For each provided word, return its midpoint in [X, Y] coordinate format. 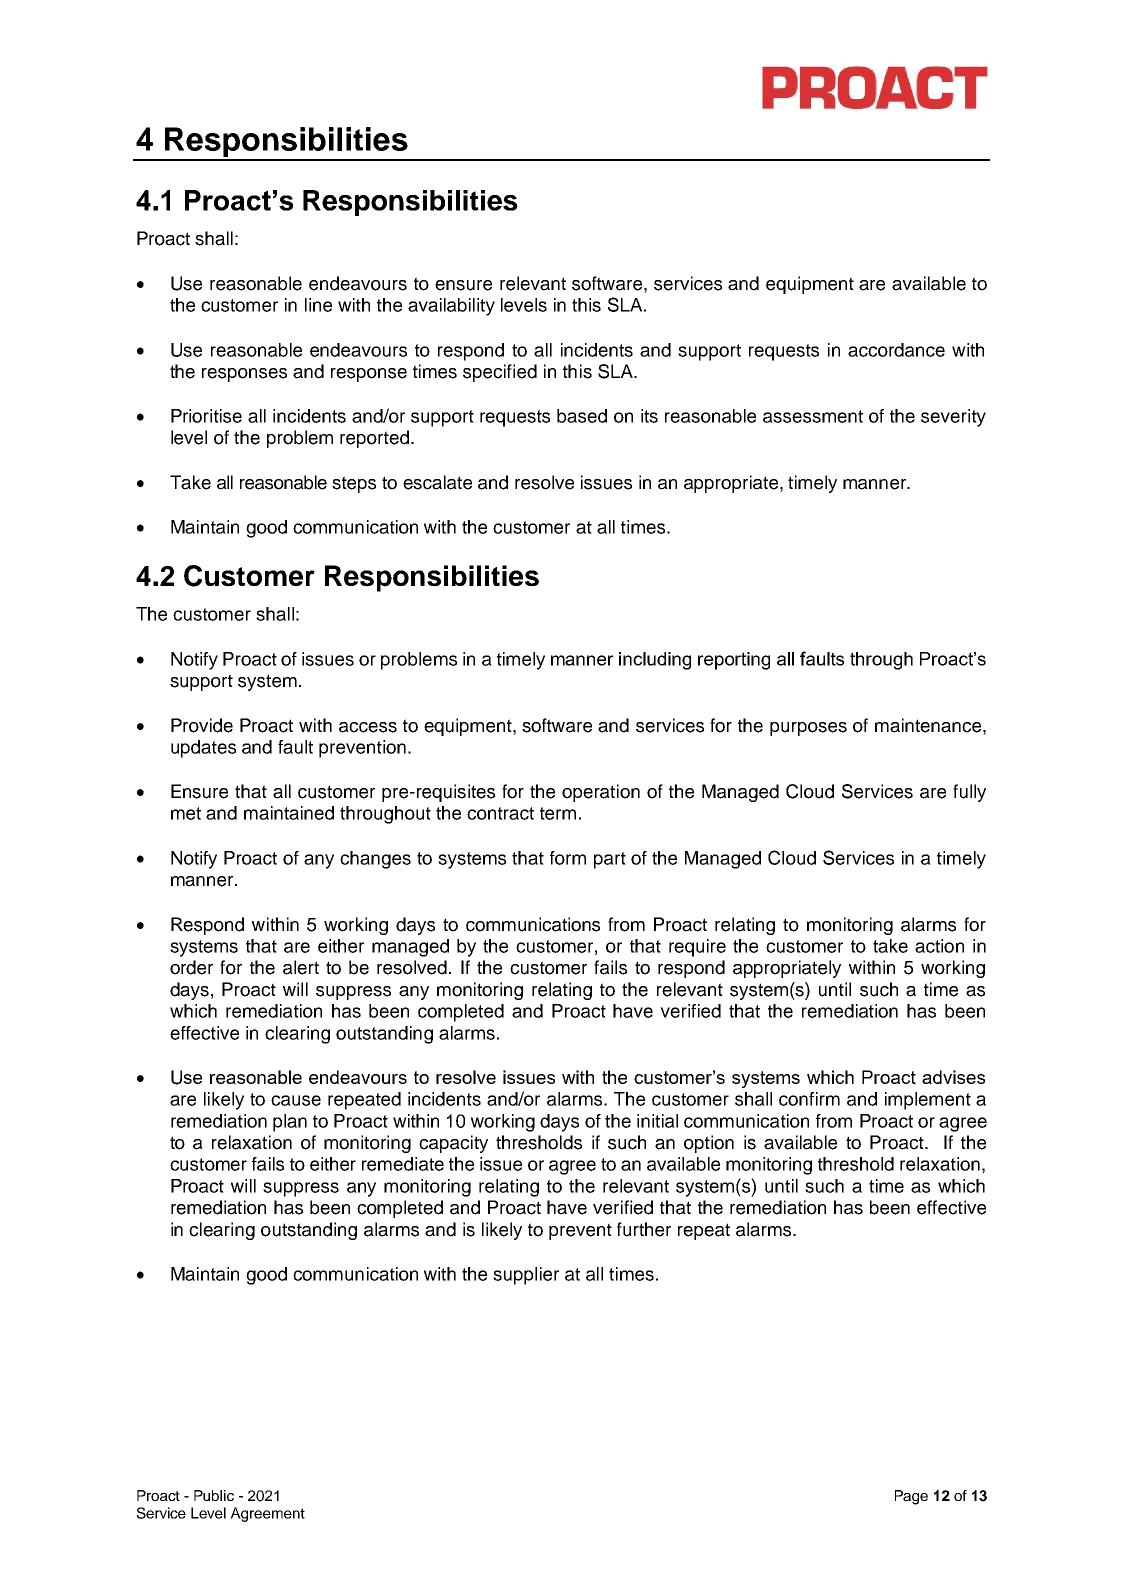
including [655, 661]
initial [657, 1121]
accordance [896, 350]
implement [928, 1101]
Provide [202, 725]
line [318, 305]
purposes [808, 729]
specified [500, 373]
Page [911, 1497]
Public [214, 1495]
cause [296, 1100]
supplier [526, 1276]
